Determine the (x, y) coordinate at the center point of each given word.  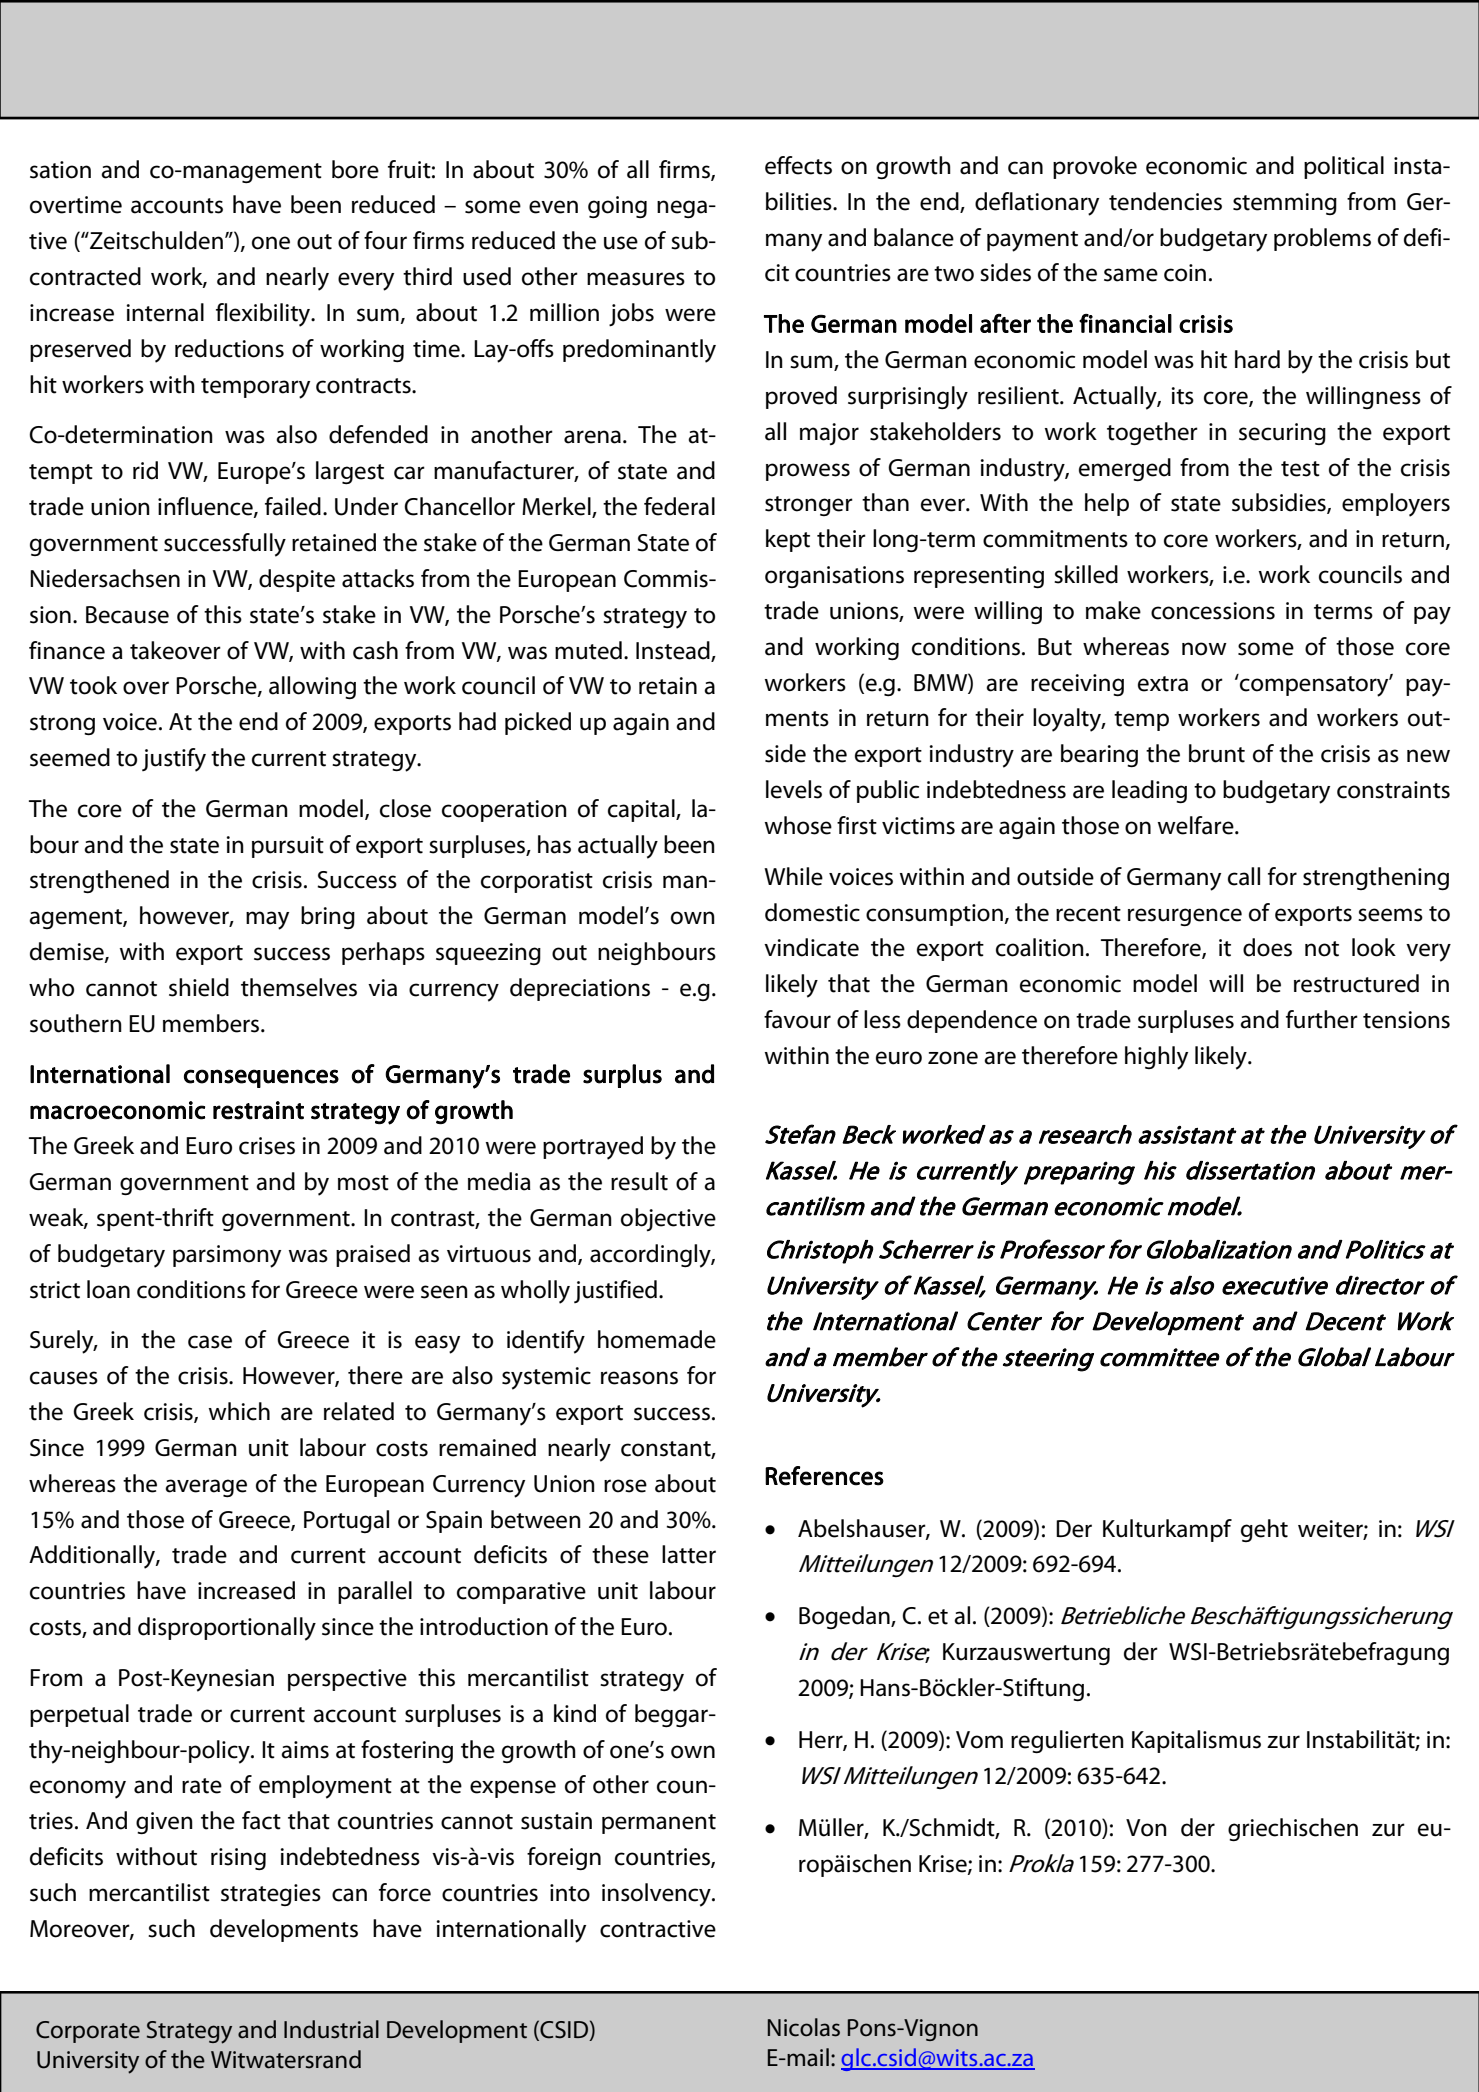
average (206, 1488)
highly (1156, 1058)
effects (798, 165)
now (1204, 649)
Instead (674, 651)
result (639, 1181)
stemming (1285, 204)
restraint (258, 1110)
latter (689, 1554)
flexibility (264, 315)
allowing (312, 687)
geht (1264, 1530)
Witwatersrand (286, 2059)
